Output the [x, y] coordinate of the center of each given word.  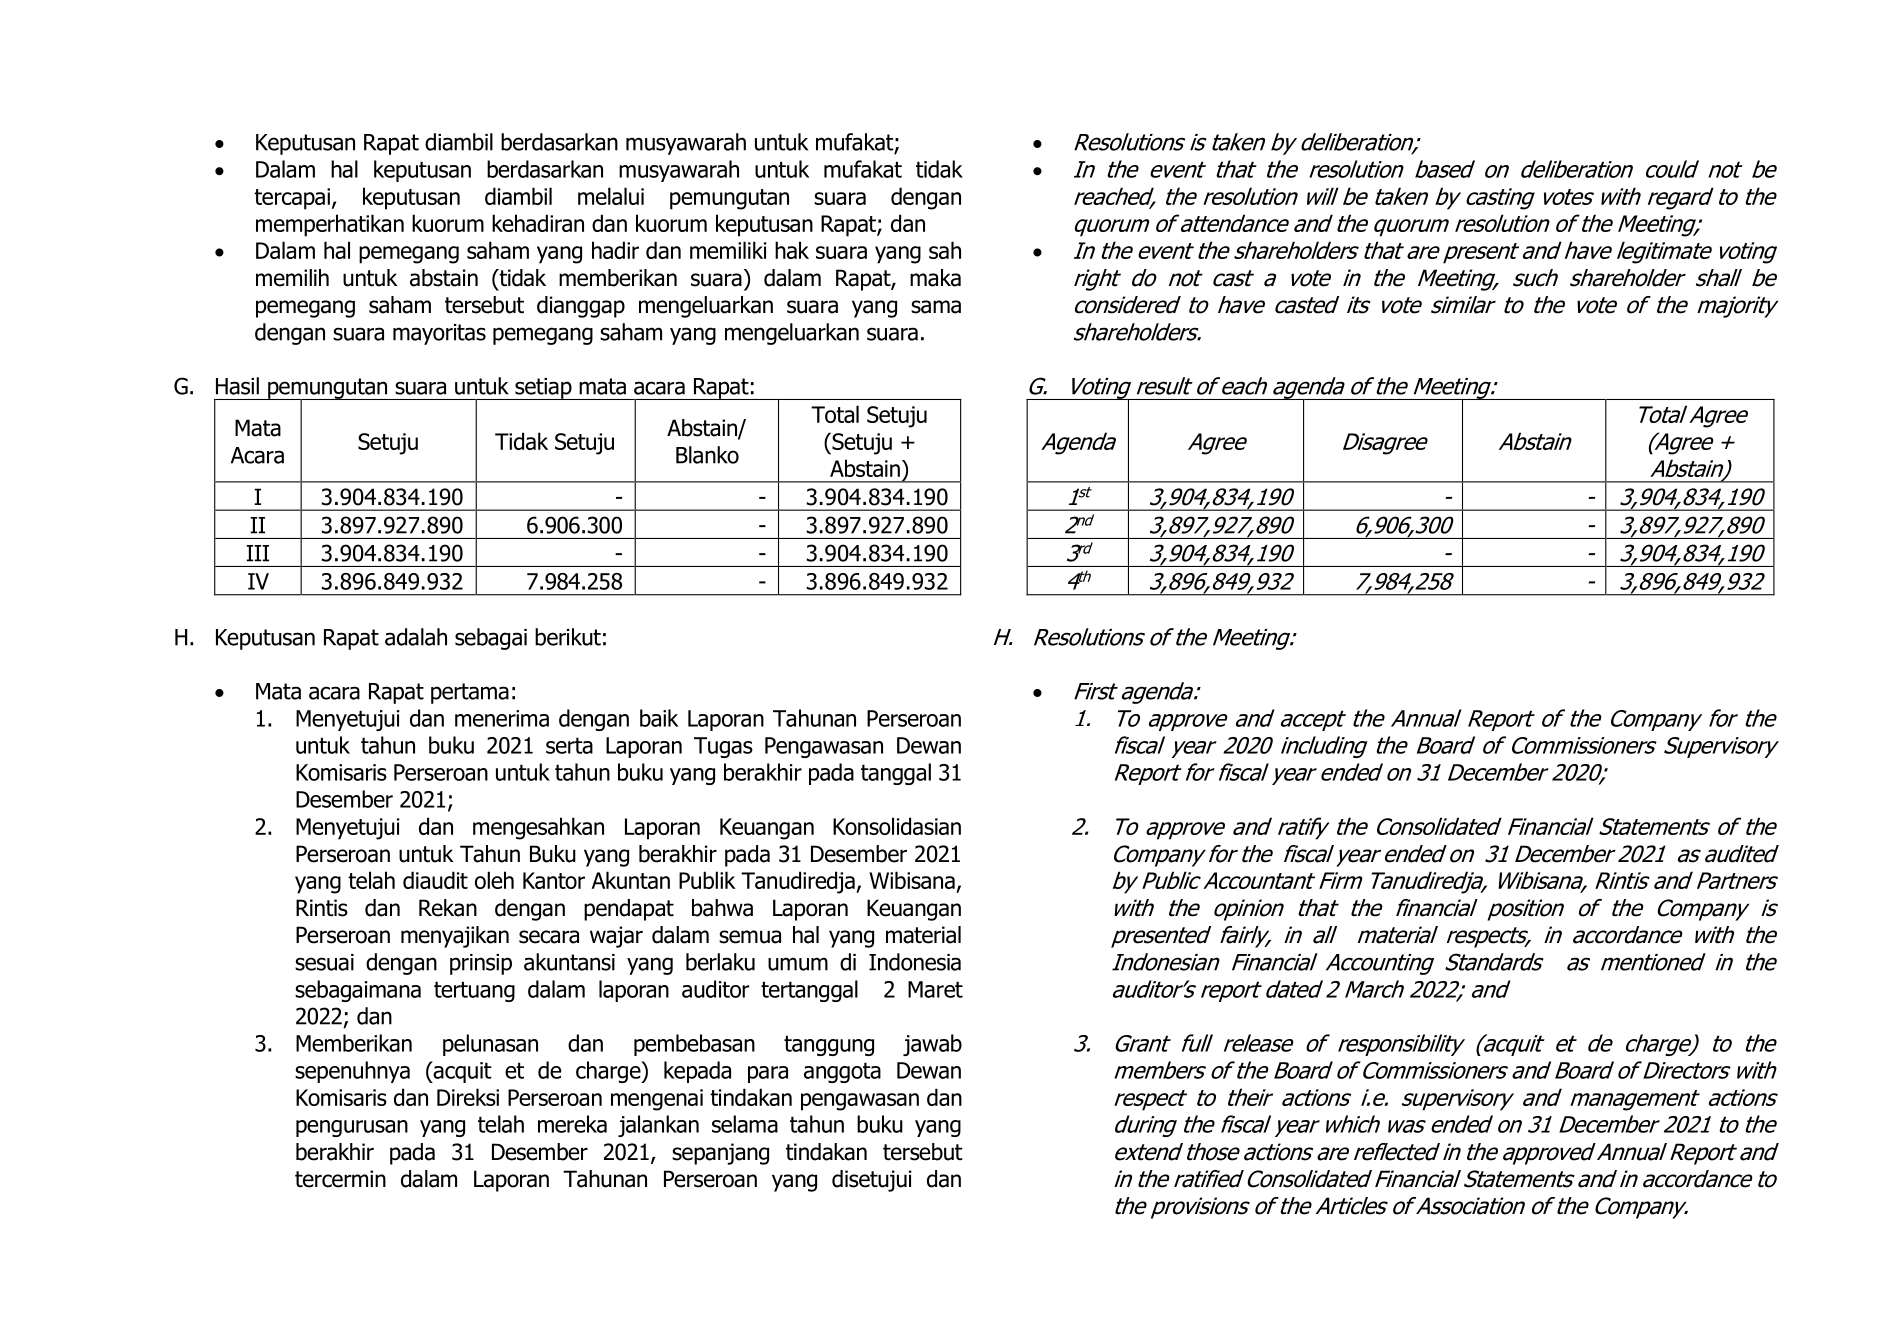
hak [792, 250]
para [768, 1074]
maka [935, 278]
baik [659, 718]
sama [936, 307]
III [257, 553]
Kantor [554, 880]
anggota [842, 1072]
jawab [932, 1045]
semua [750, 937]
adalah [416, 637]
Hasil [237, 386]
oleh [494, 880]
